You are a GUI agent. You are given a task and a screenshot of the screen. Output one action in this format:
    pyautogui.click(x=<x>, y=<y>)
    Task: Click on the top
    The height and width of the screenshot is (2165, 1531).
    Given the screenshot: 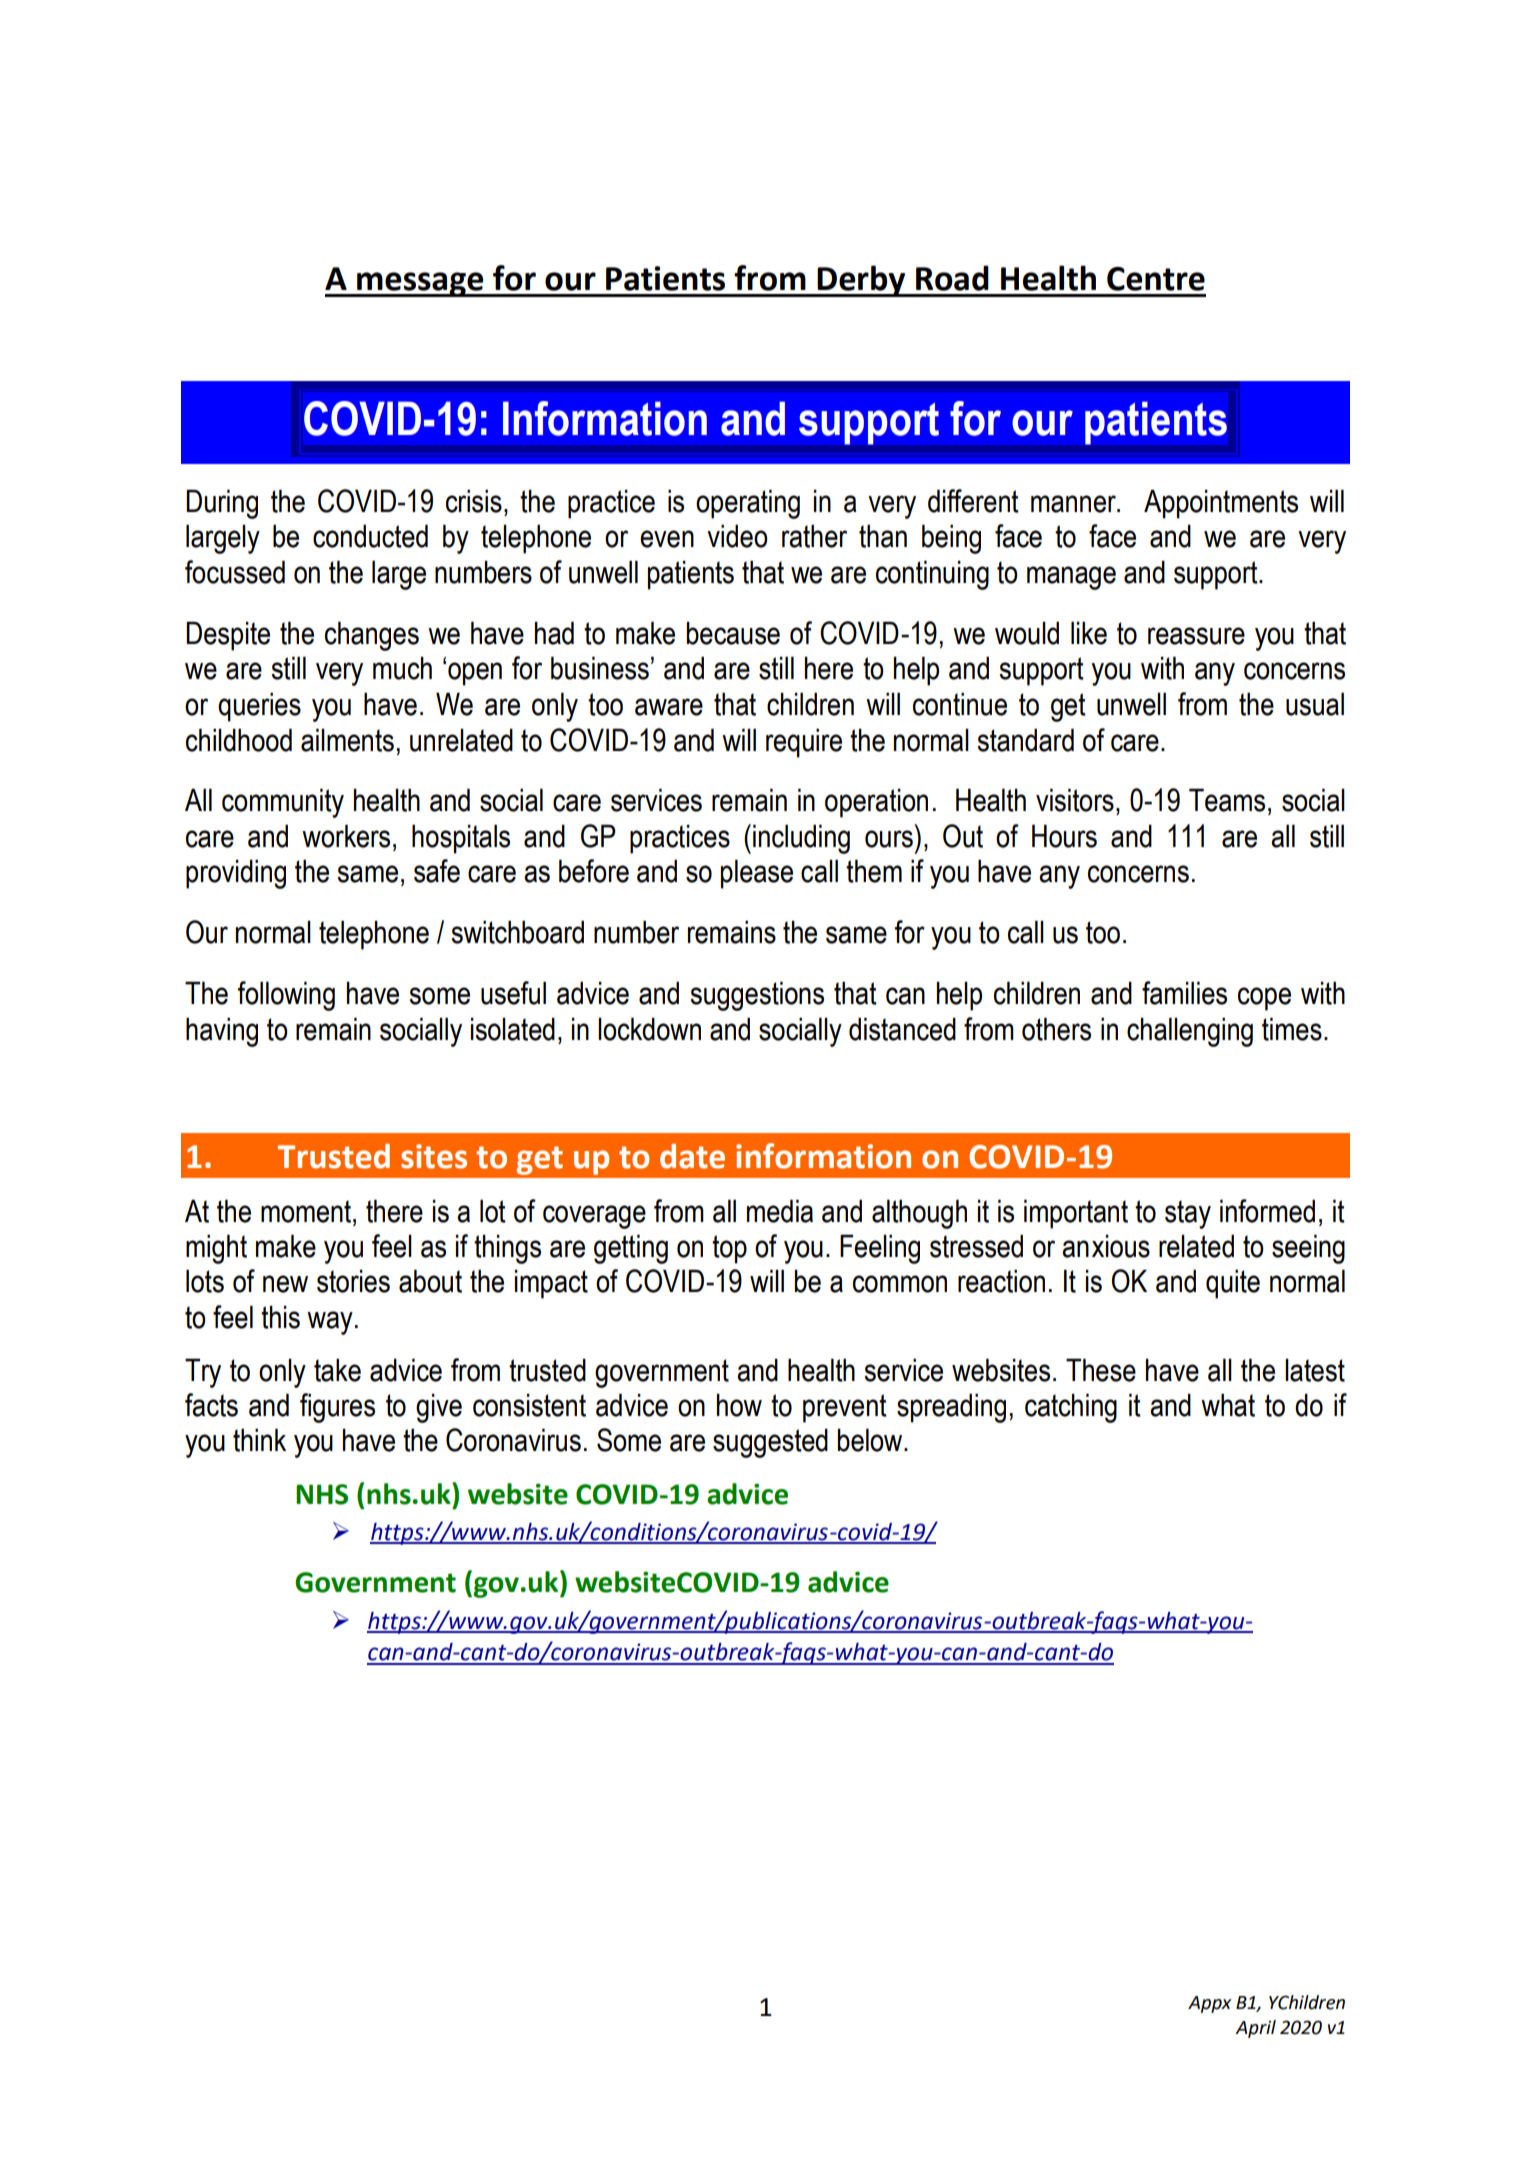 What is the action you would take?
    pyautogui.click(x=729, y=1249)
